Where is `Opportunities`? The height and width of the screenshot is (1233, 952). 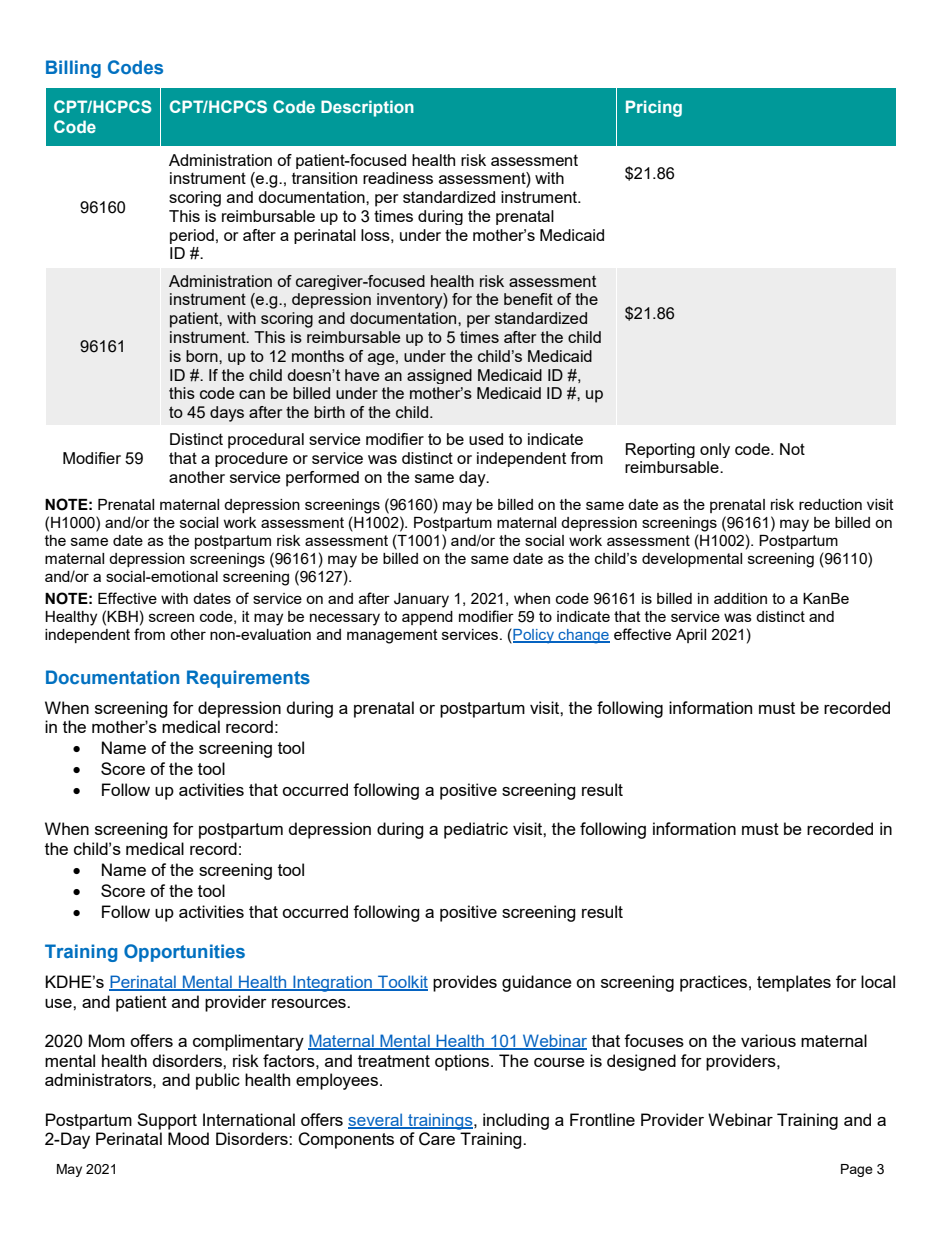
Opportunities is located at coordinates (184, 953).
